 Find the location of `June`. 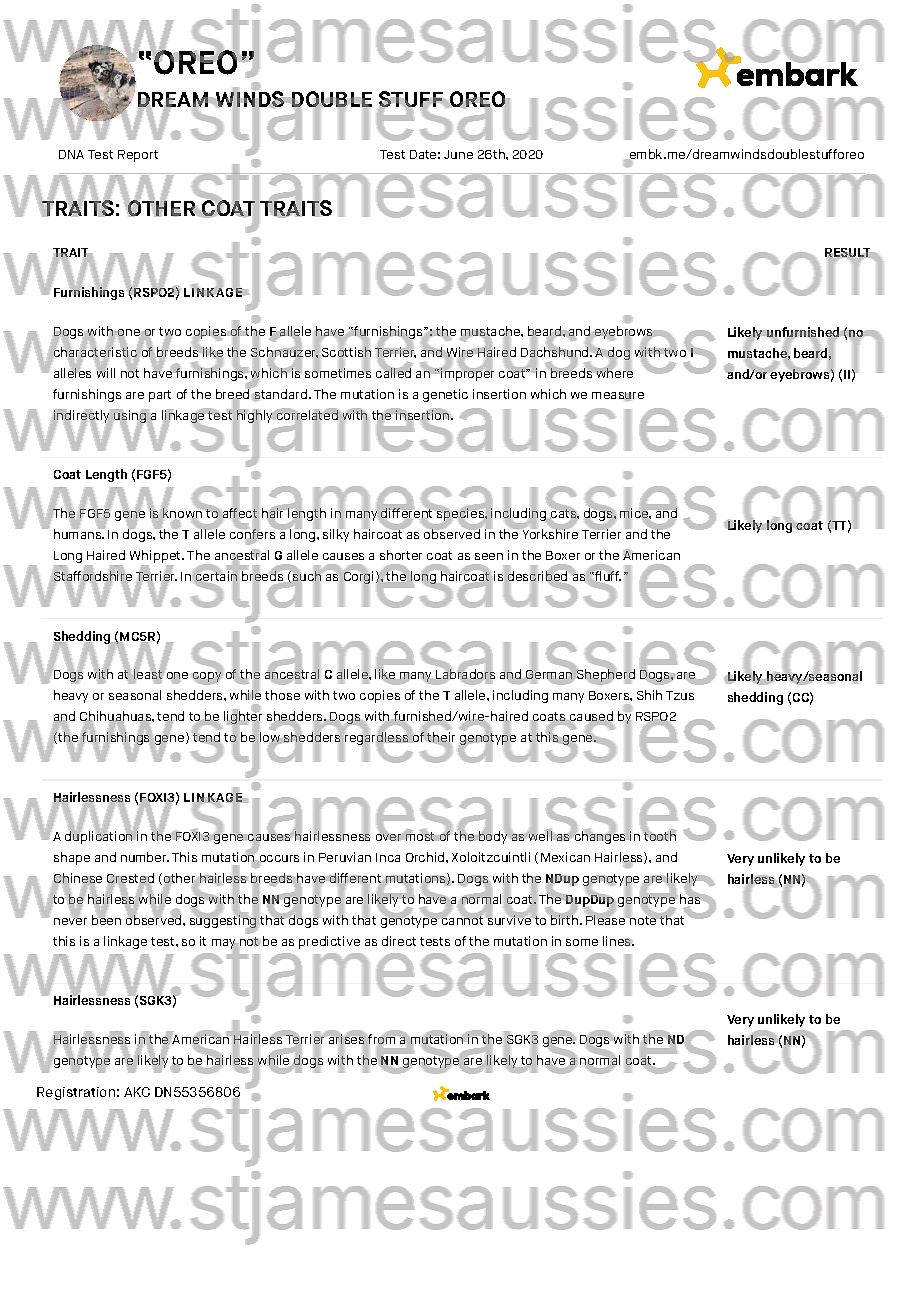

June is located at coordinates (458, 154).
